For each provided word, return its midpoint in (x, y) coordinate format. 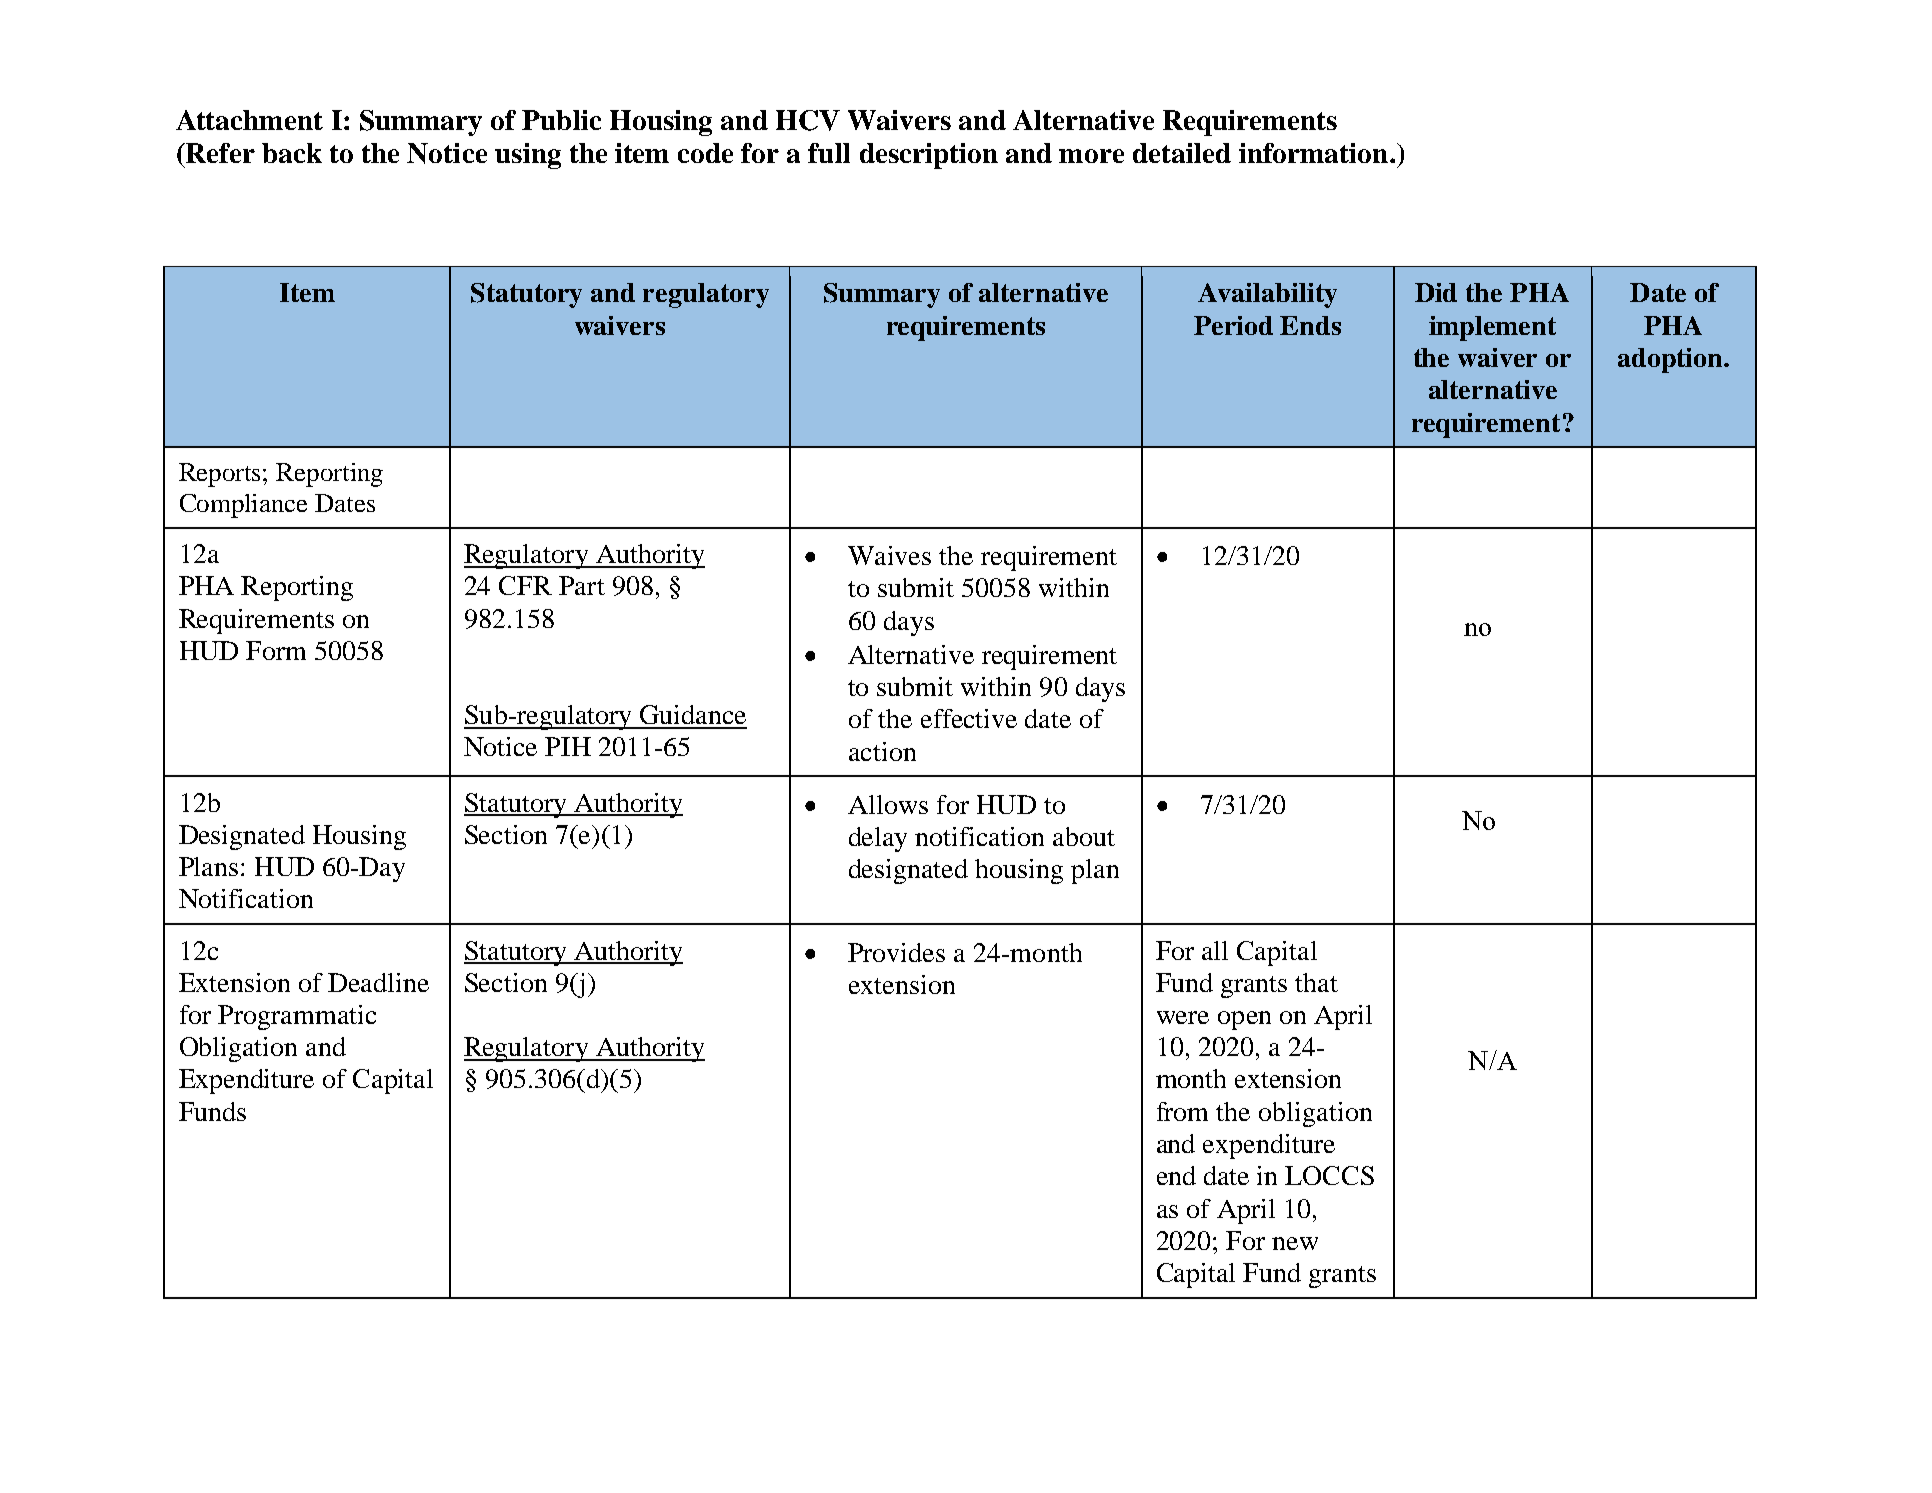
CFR (525, 585)
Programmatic (297, 1017)
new (1295, 1243)
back (292, 153)
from (1182, 1111)
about (1084, 836)
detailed (1182, 153)
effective (969, 718)
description (929, 156)
